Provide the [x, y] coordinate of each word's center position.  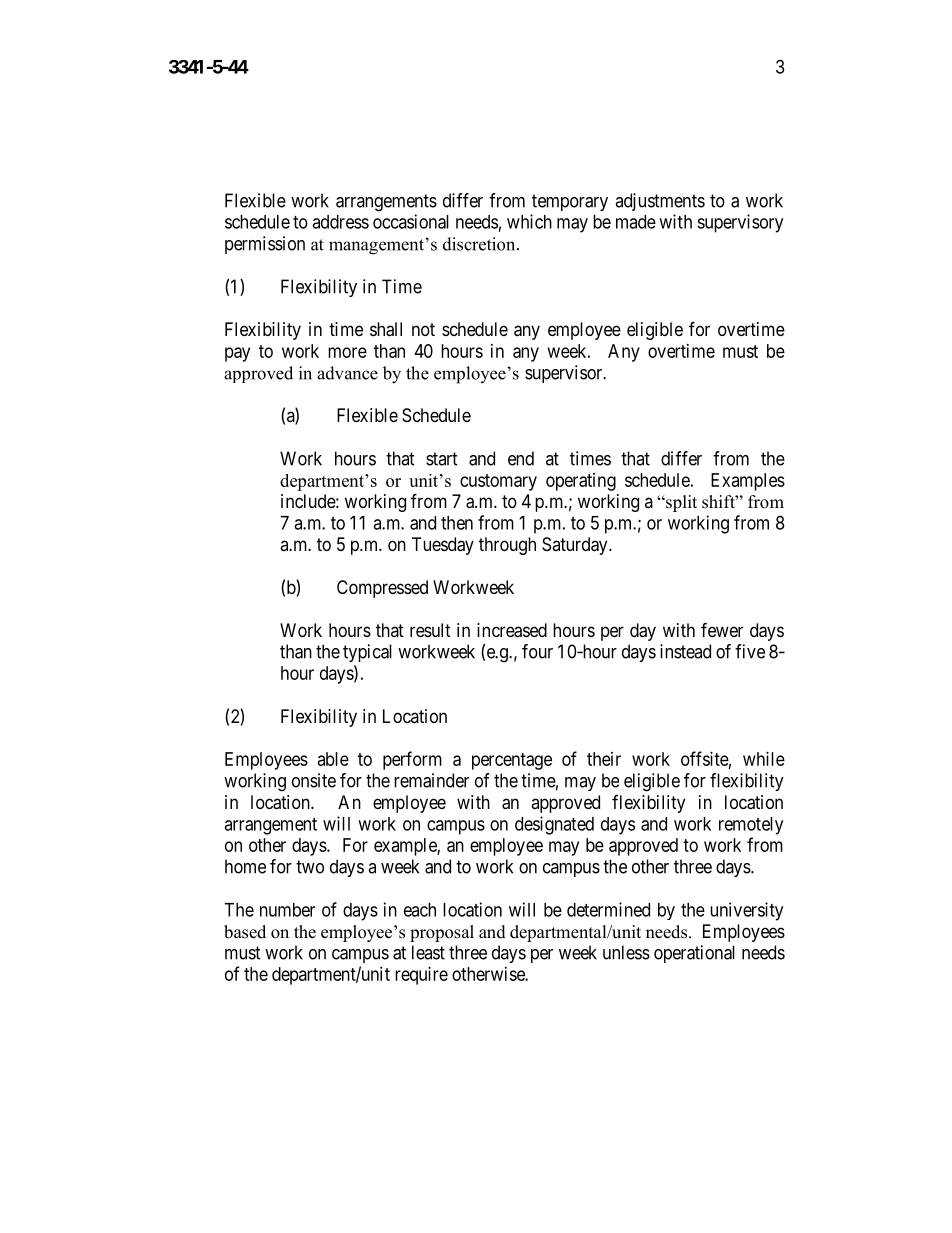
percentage [512, 761]
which [529, 221]
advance [347, 373]
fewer [722, 629]
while [764, 759]
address [340, 222]
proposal [442, 933]
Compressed [382, 589]
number [287, 910]
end [521, 458]
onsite [314, 780]
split [680, 503]
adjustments [660, 202]
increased [512, 630]
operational [694, 954]
